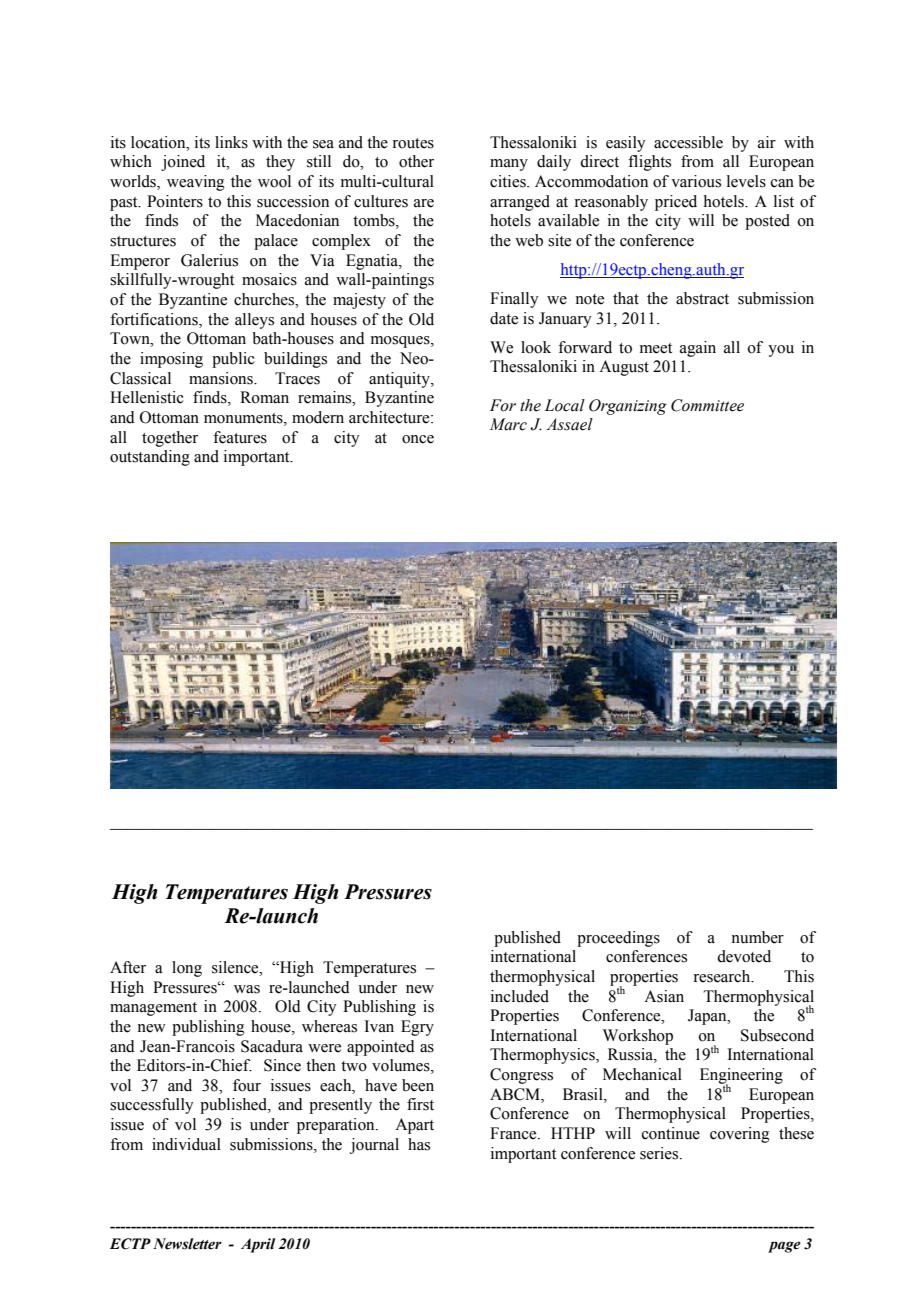 This document has height=1308, width=924. Describe the element at coordinates (707, 405) in the document. I see `Committee` at that location.
